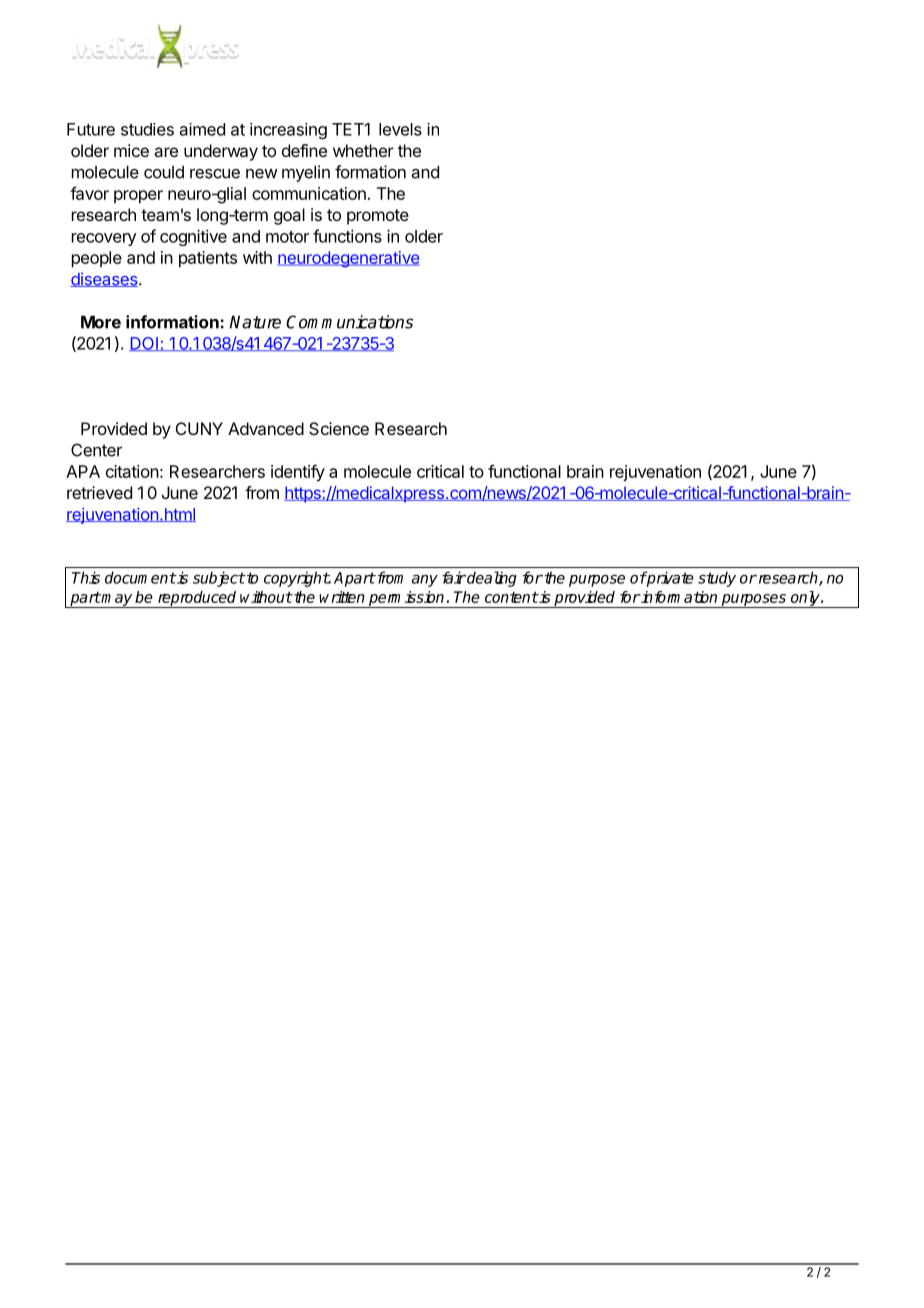 The image size is (924, 1308). I want to click on levels, so click(400, 129).
